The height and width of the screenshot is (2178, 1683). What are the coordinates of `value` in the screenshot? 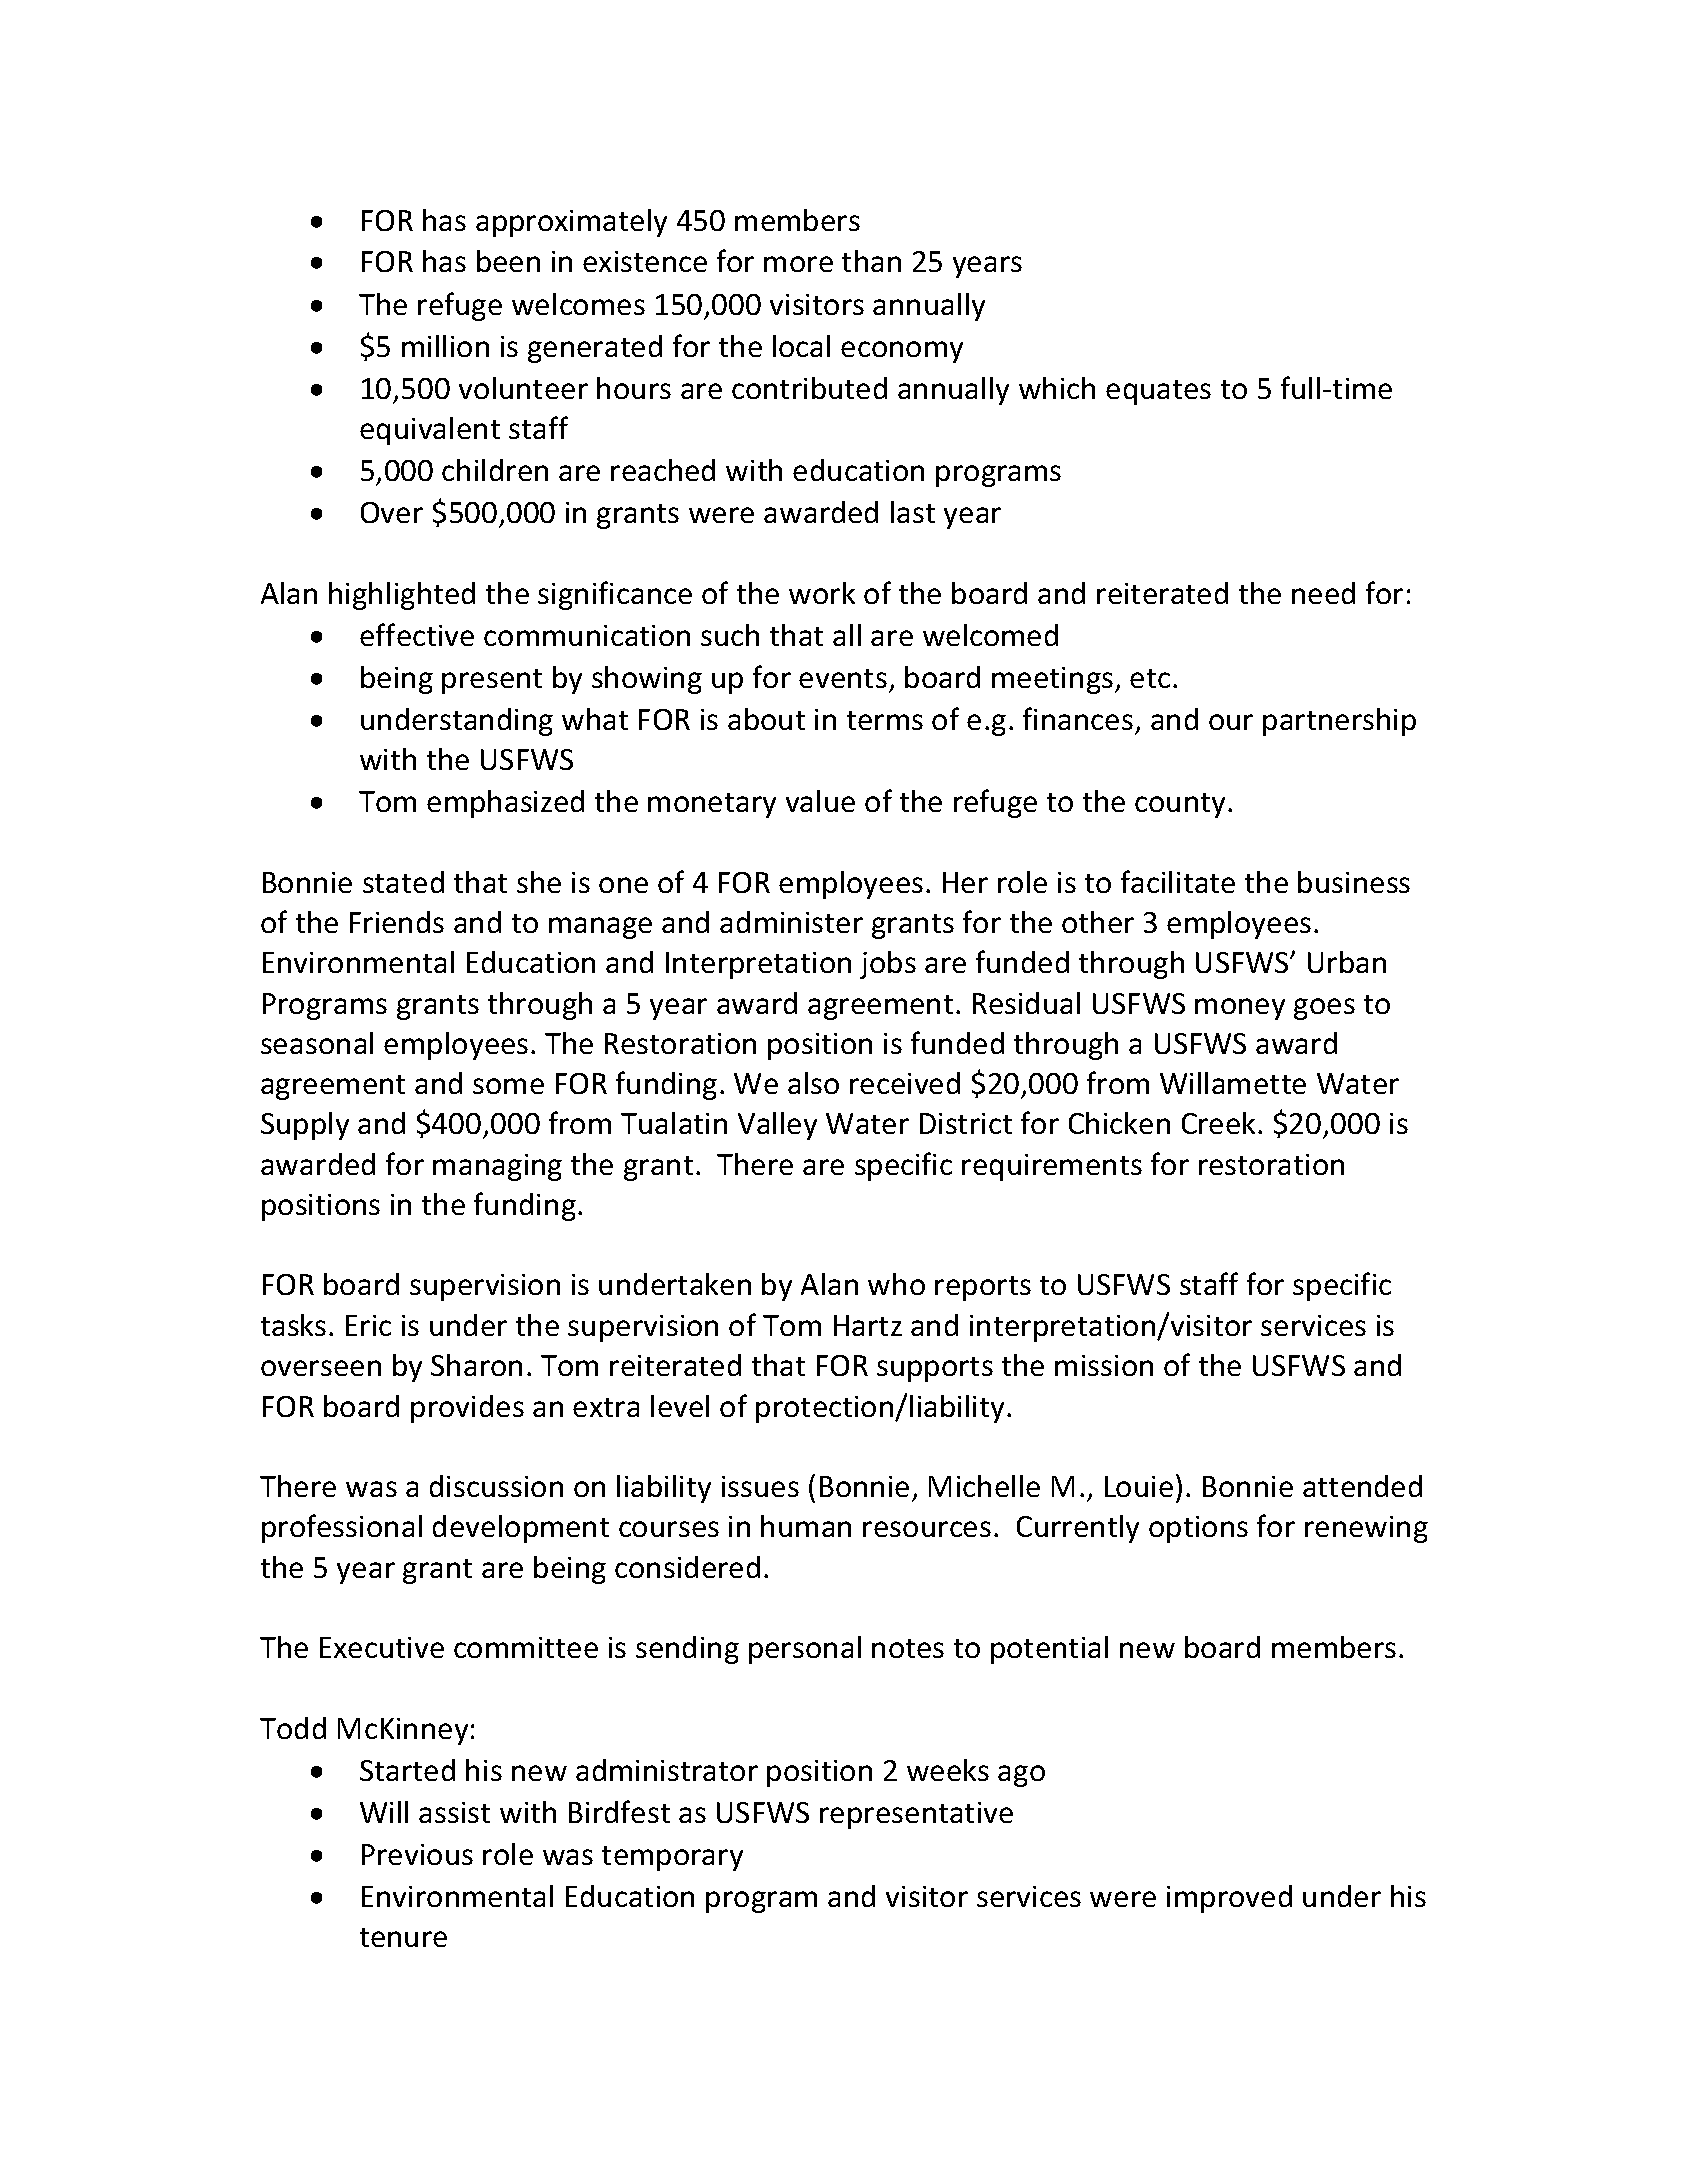 It's located at (820, 801).
